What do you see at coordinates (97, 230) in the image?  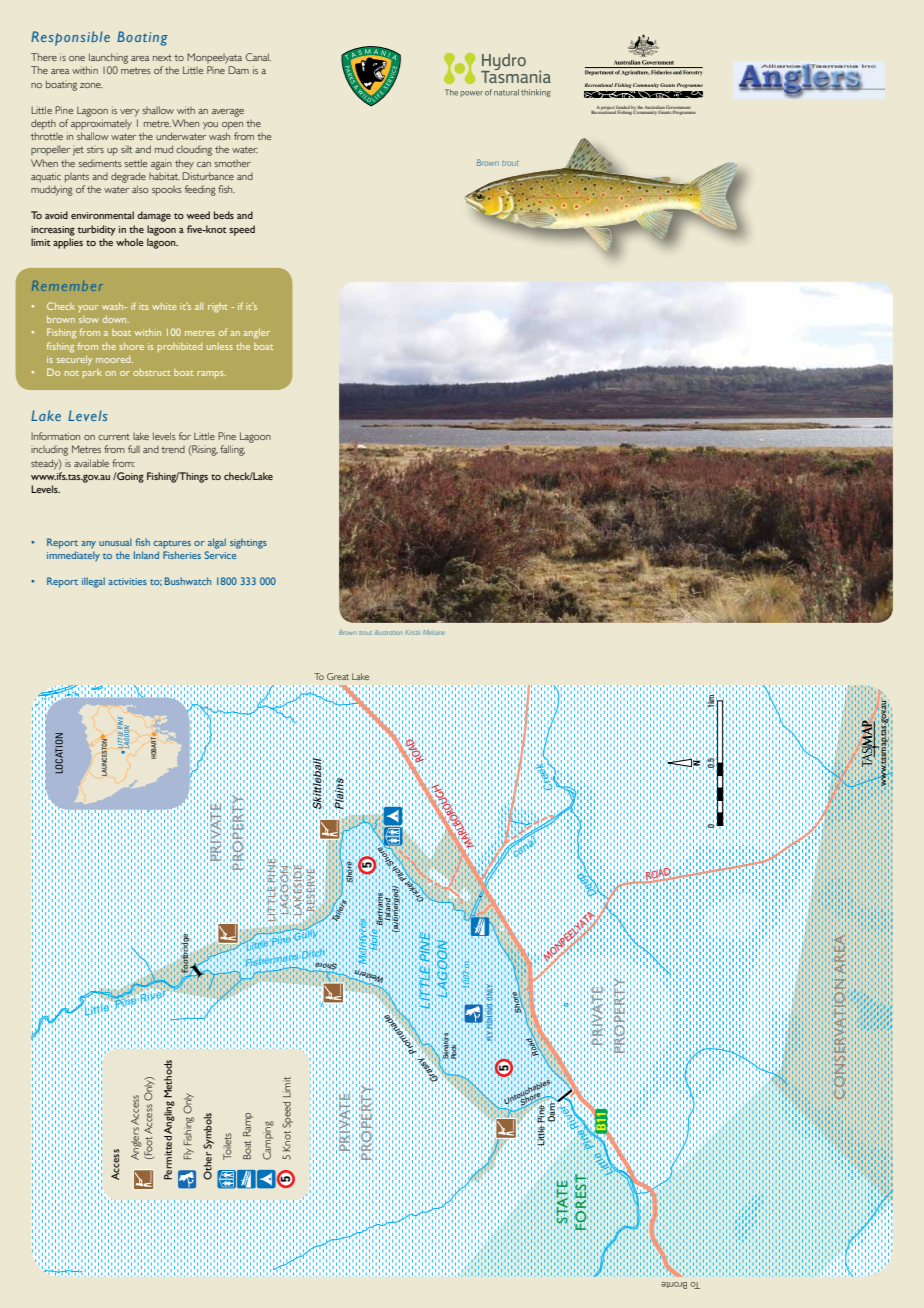 I see `turbidity` at bounding box center [97, 230].
